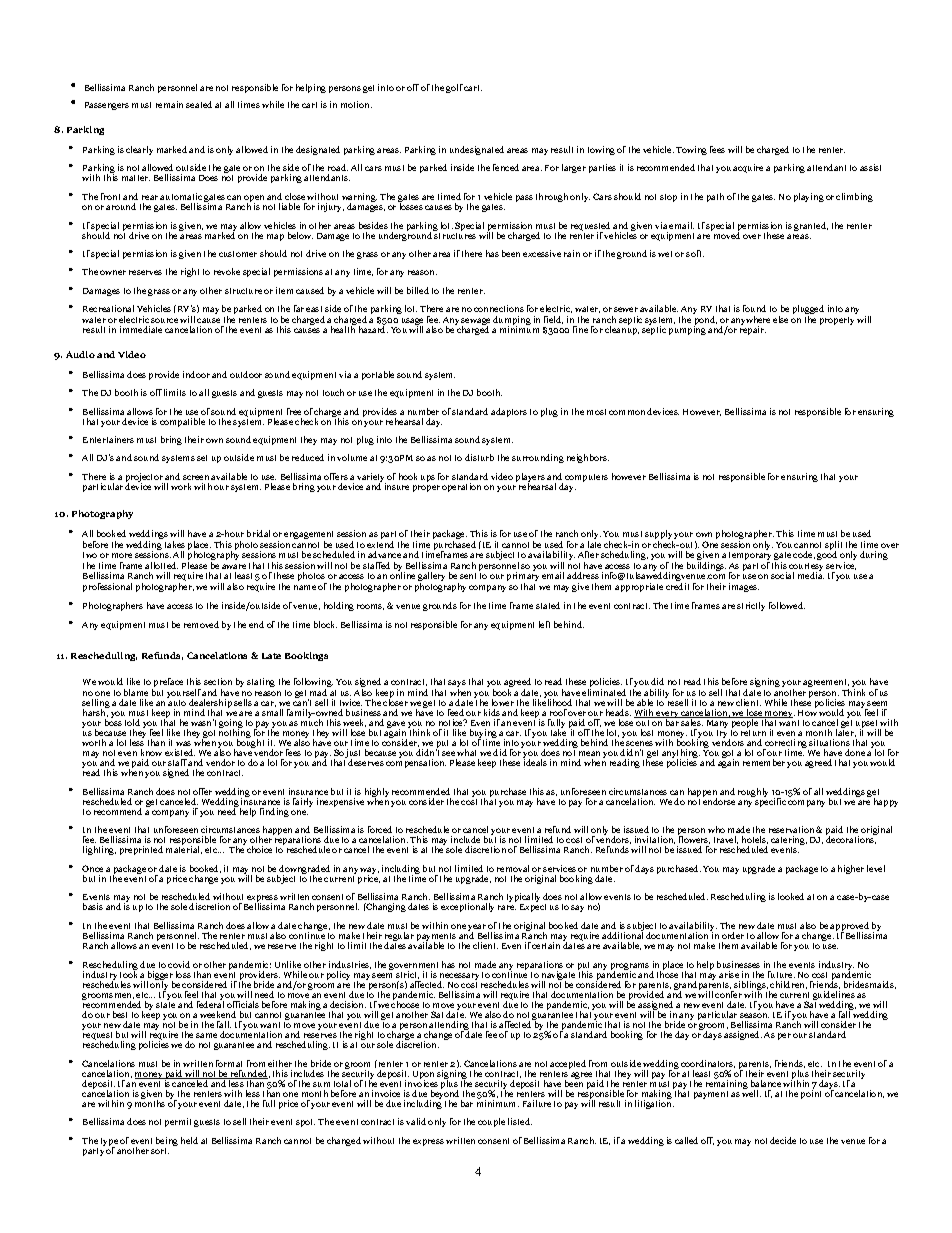 The height and width of the document is (1233, 952). What do you see at coordinates (161, 565) in the document?
I see `allotted` at bounding box center [161, 565].
